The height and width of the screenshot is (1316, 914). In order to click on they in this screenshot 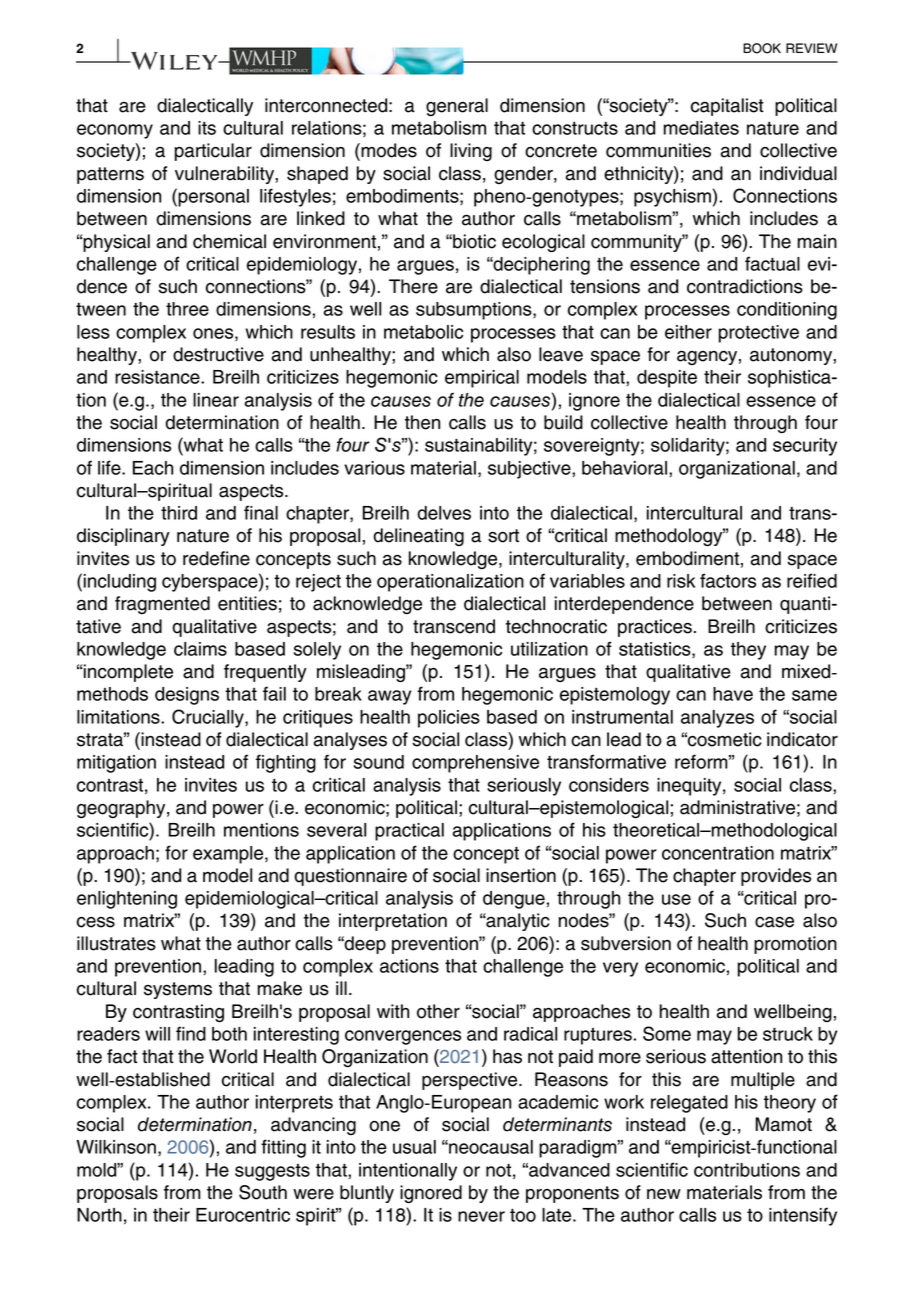, I will do `click(748, 651)`.
